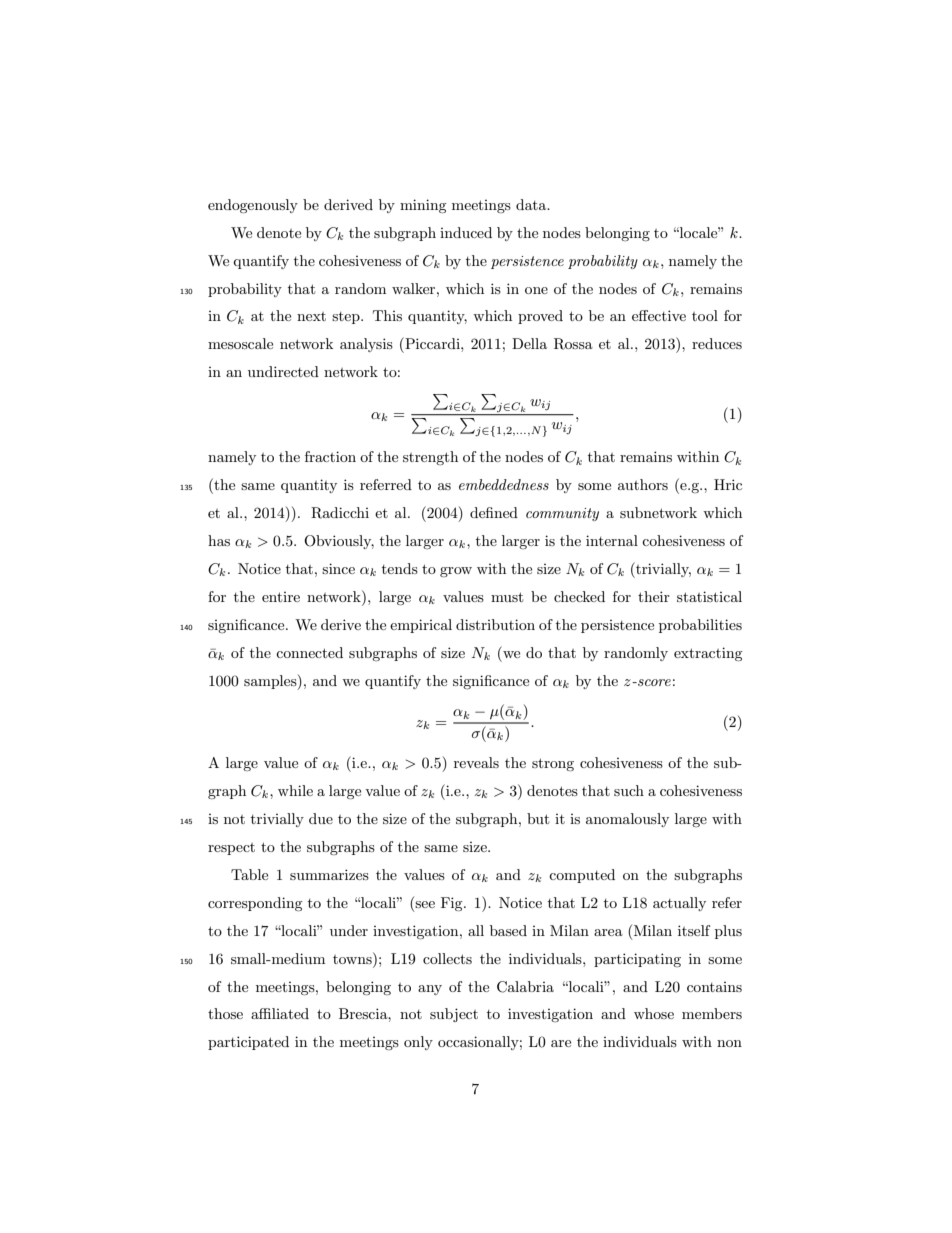  Describe the element at coordinates (330, 456) in the document. I see `fraction` at that location.
